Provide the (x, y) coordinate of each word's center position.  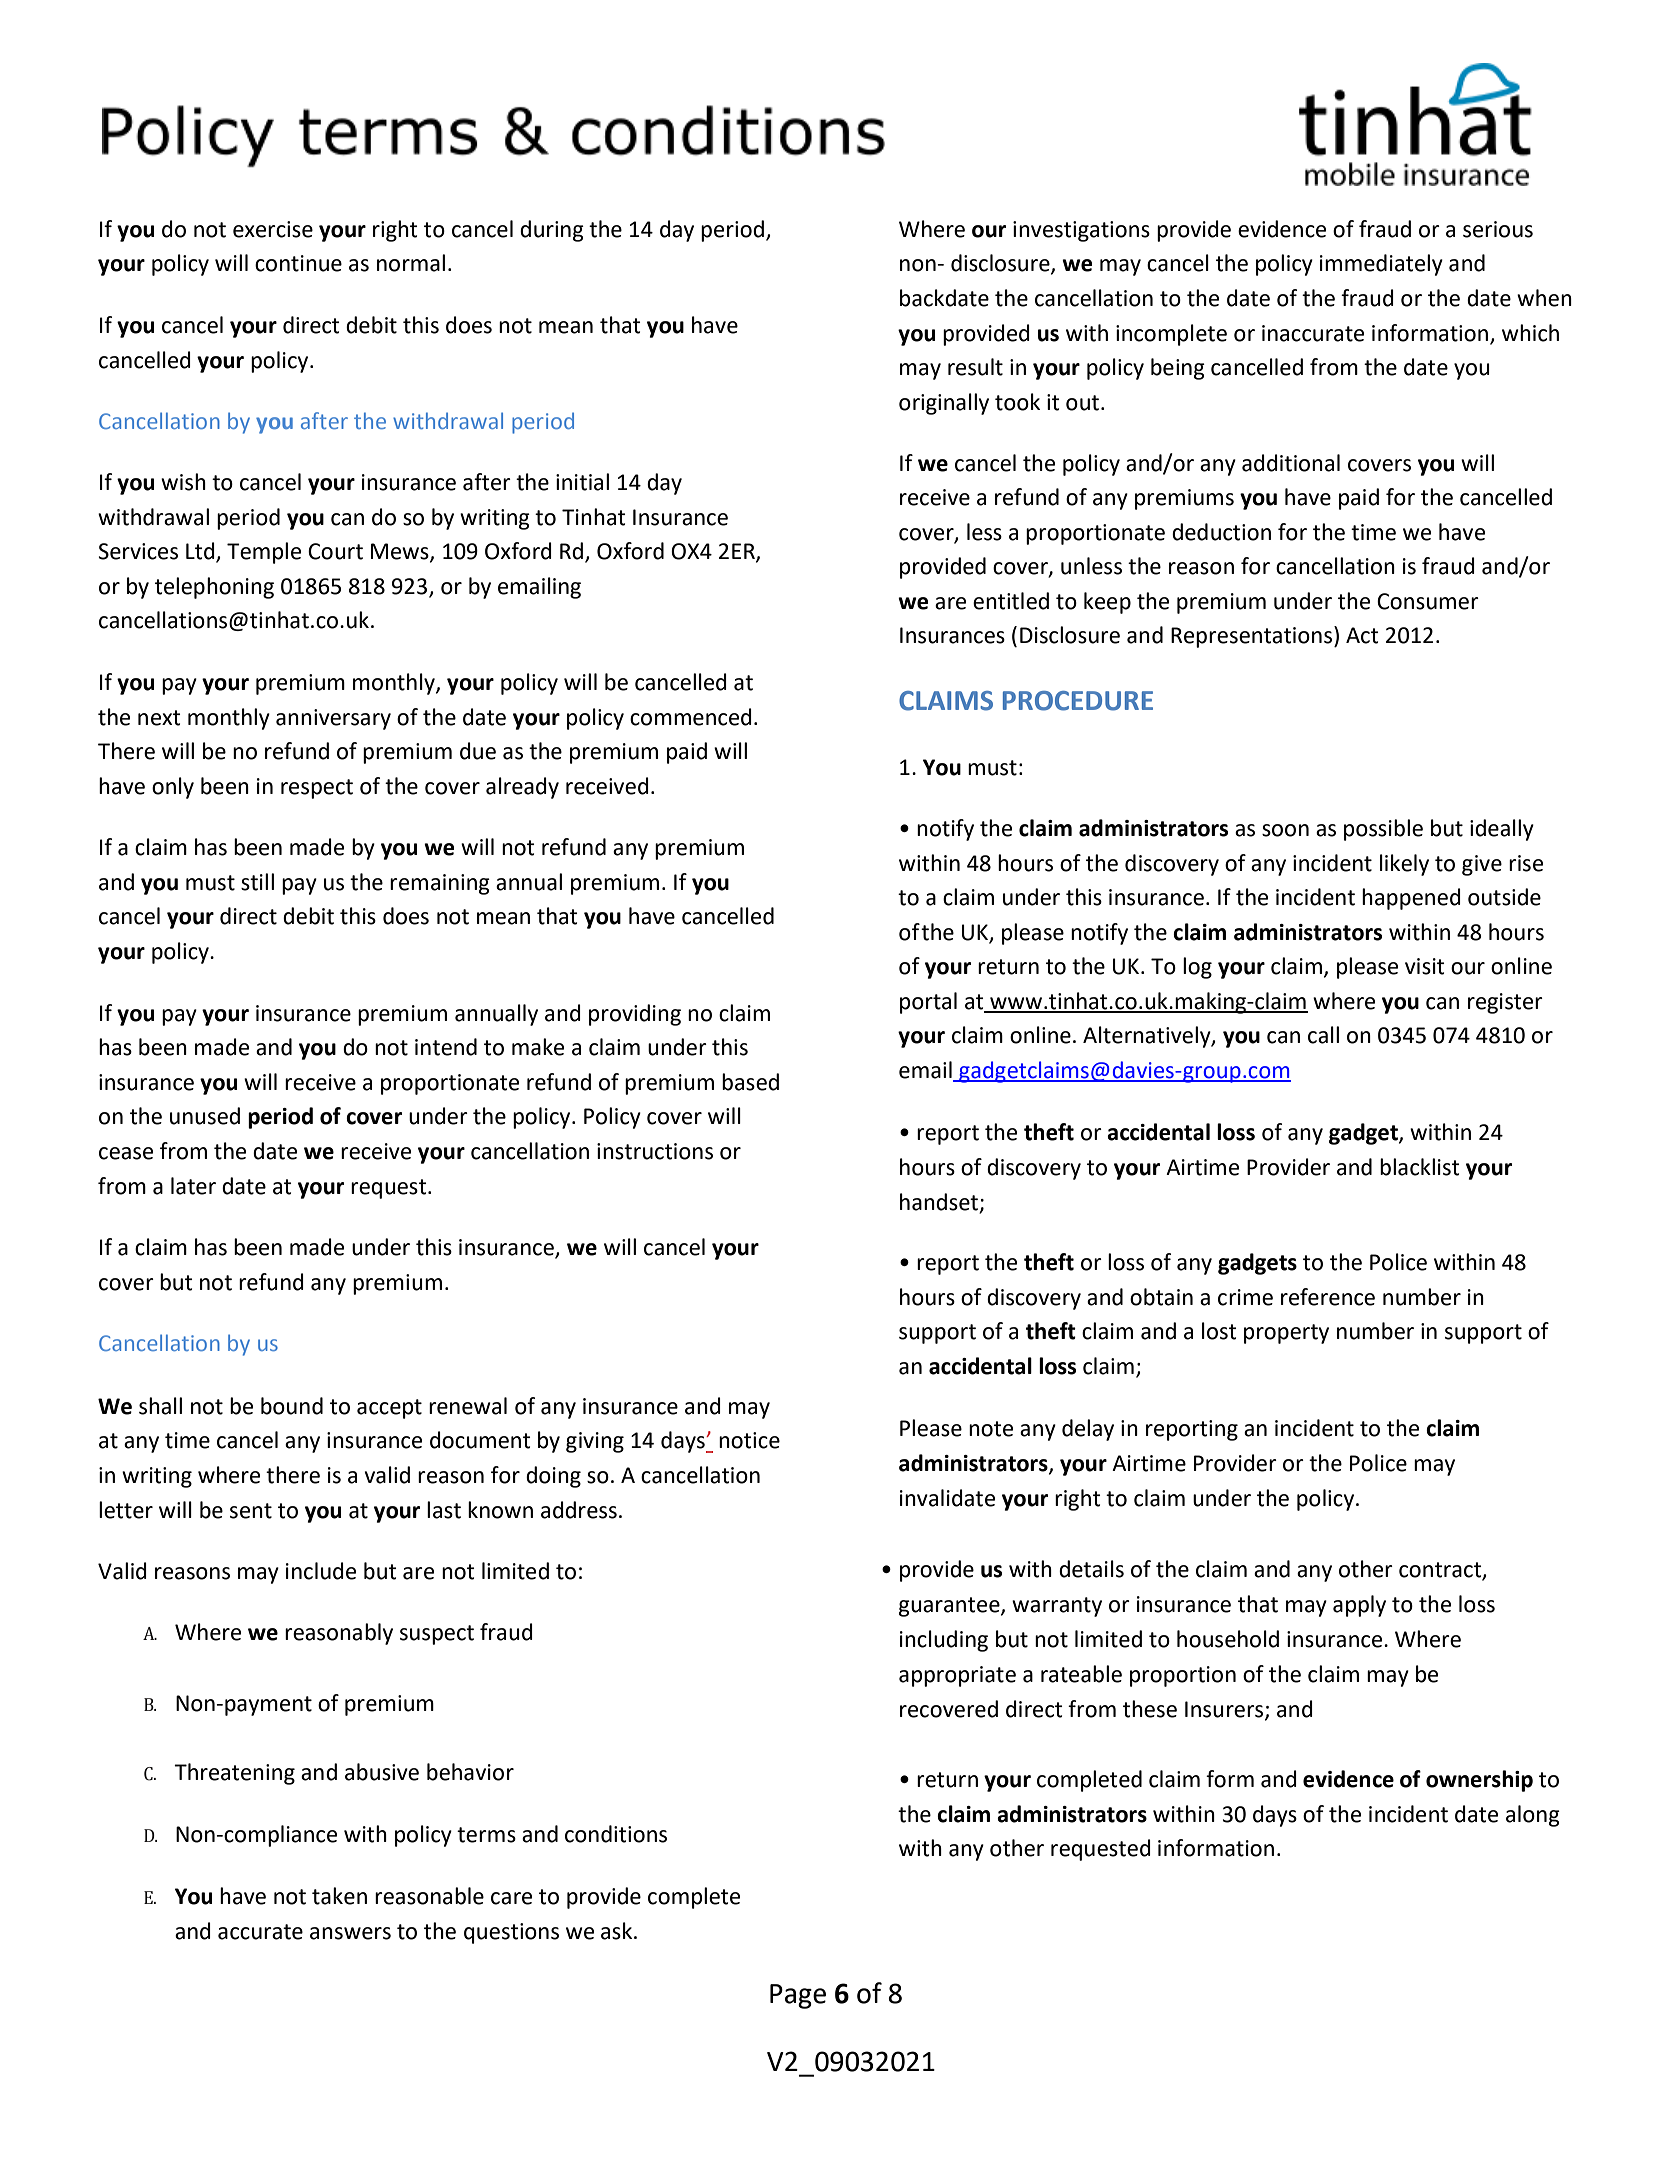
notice (749, 1440)
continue (298, 263)
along (1533, 1816)
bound (292, 1406)
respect (317, 789)
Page (798, 1996)
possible (1383, 830)
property (1286, 1334)
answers (350, 1933)
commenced (691, 717)
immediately (1381, 265)
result (975, 367)
